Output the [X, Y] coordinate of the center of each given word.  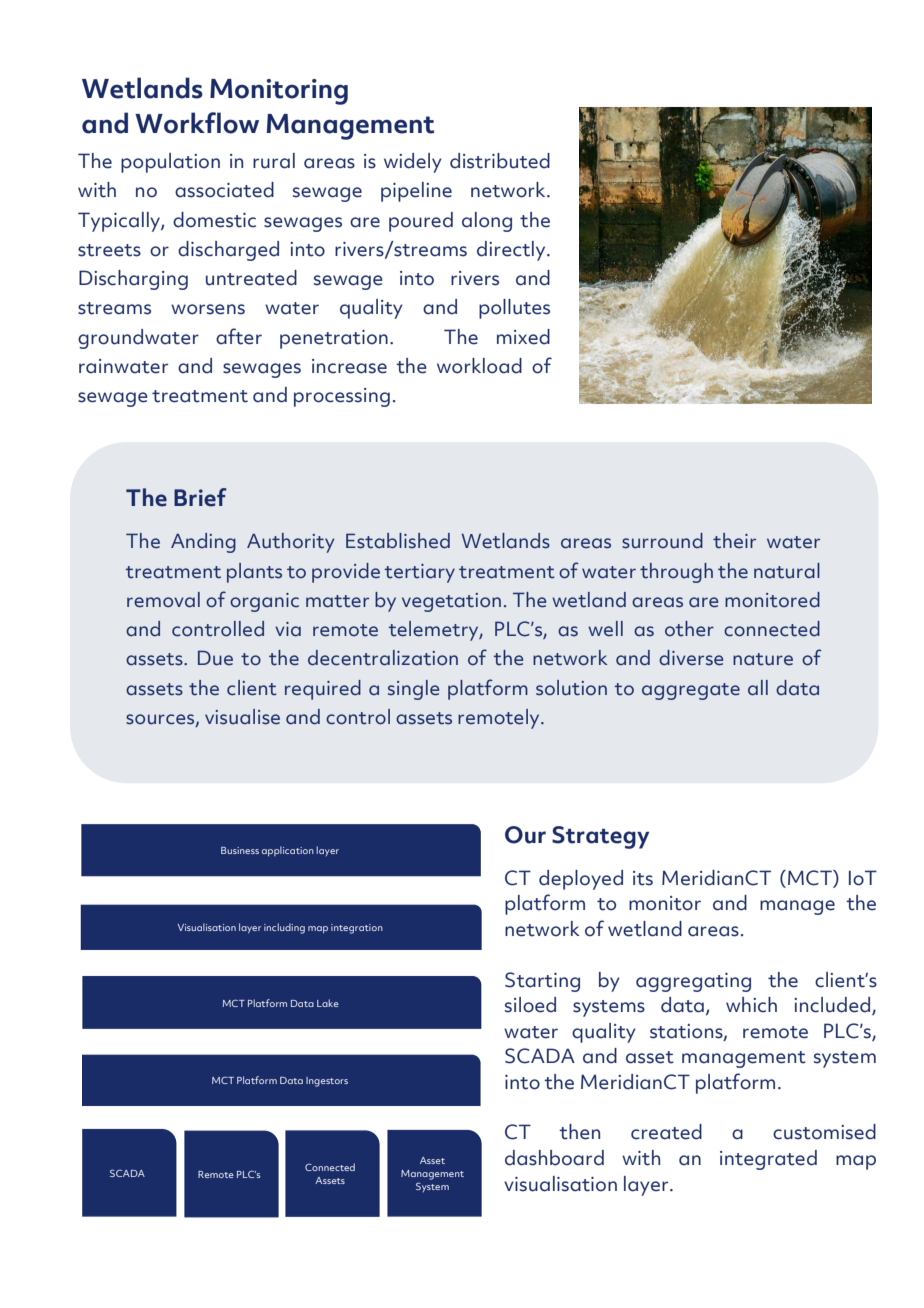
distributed [500, 161]
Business [240, 850]
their [734, 541]
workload [479, 366]
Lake [328, 1003]
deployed [581, 880]
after [239, 336]
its [643, 878]
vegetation [451, 602]
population [170, 163]
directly [512, 251]
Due [215, 658]
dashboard [554, 1158]
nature [763, 659]
